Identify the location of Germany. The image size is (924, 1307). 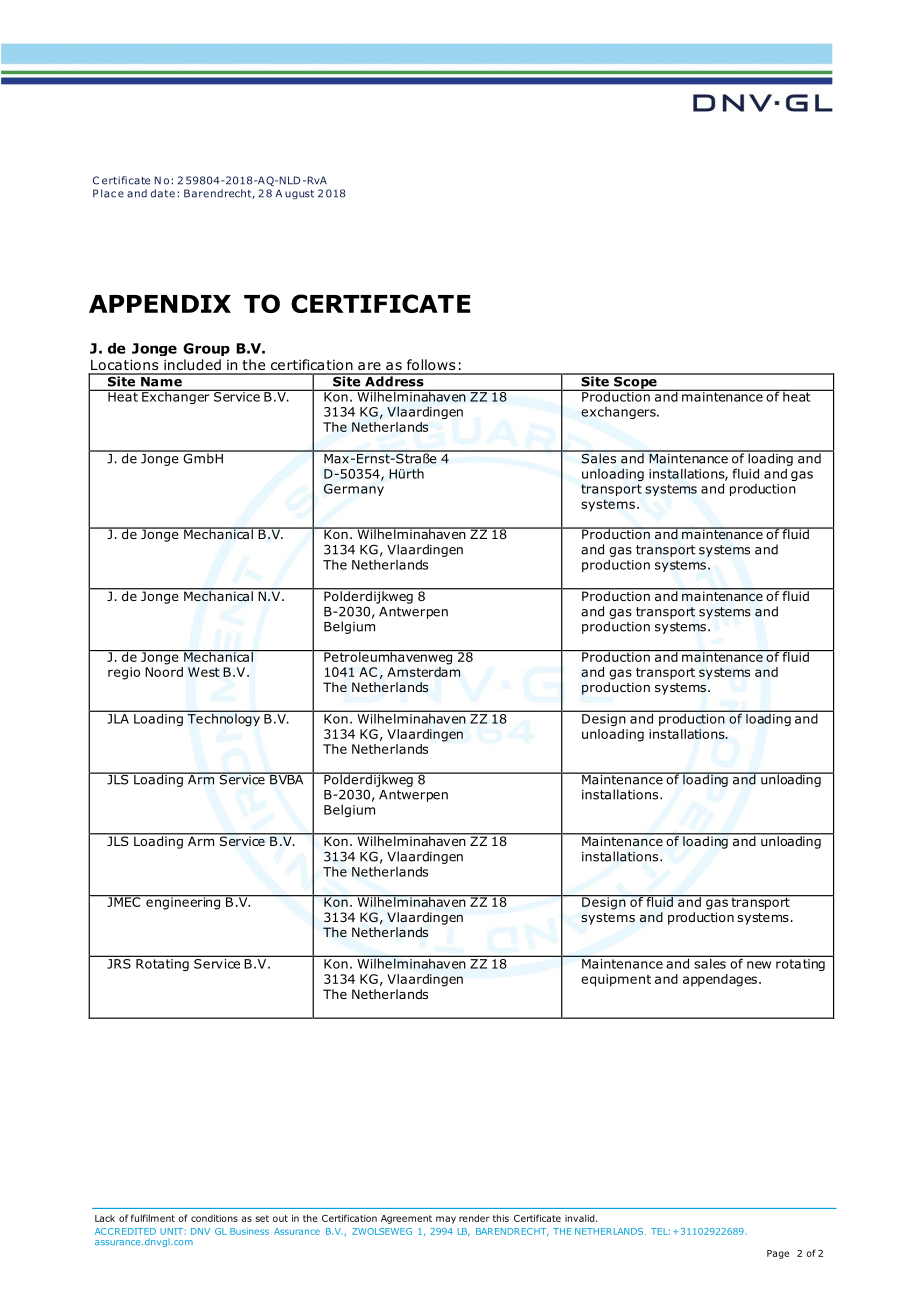
(354, 490).
